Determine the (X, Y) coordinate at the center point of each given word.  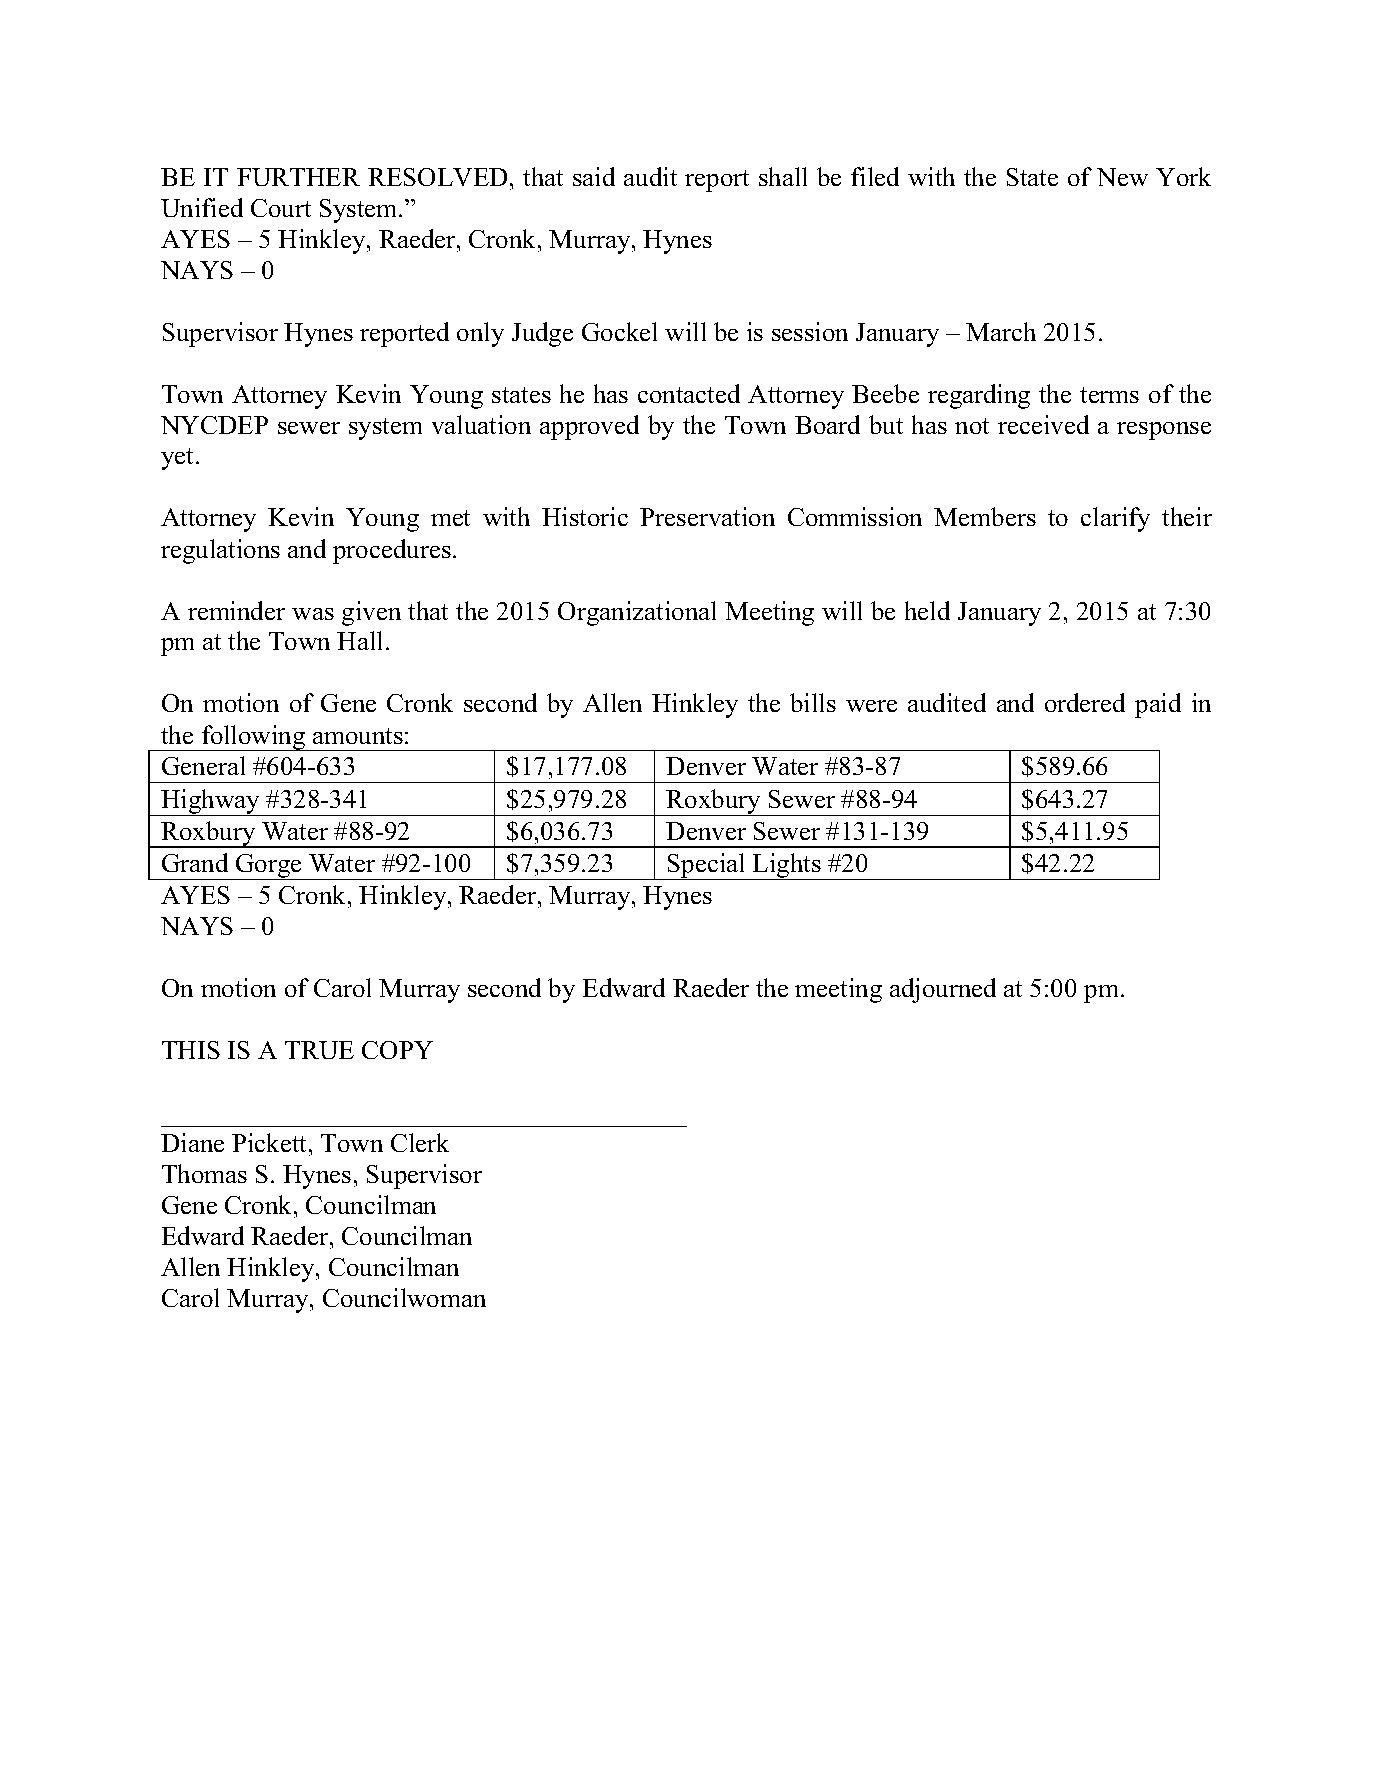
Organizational (637, 613)
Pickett (271, 1142)
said (594, 176)
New (1122, 177)
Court (281, 208)
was (313, 614)
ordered (1085, 702)
